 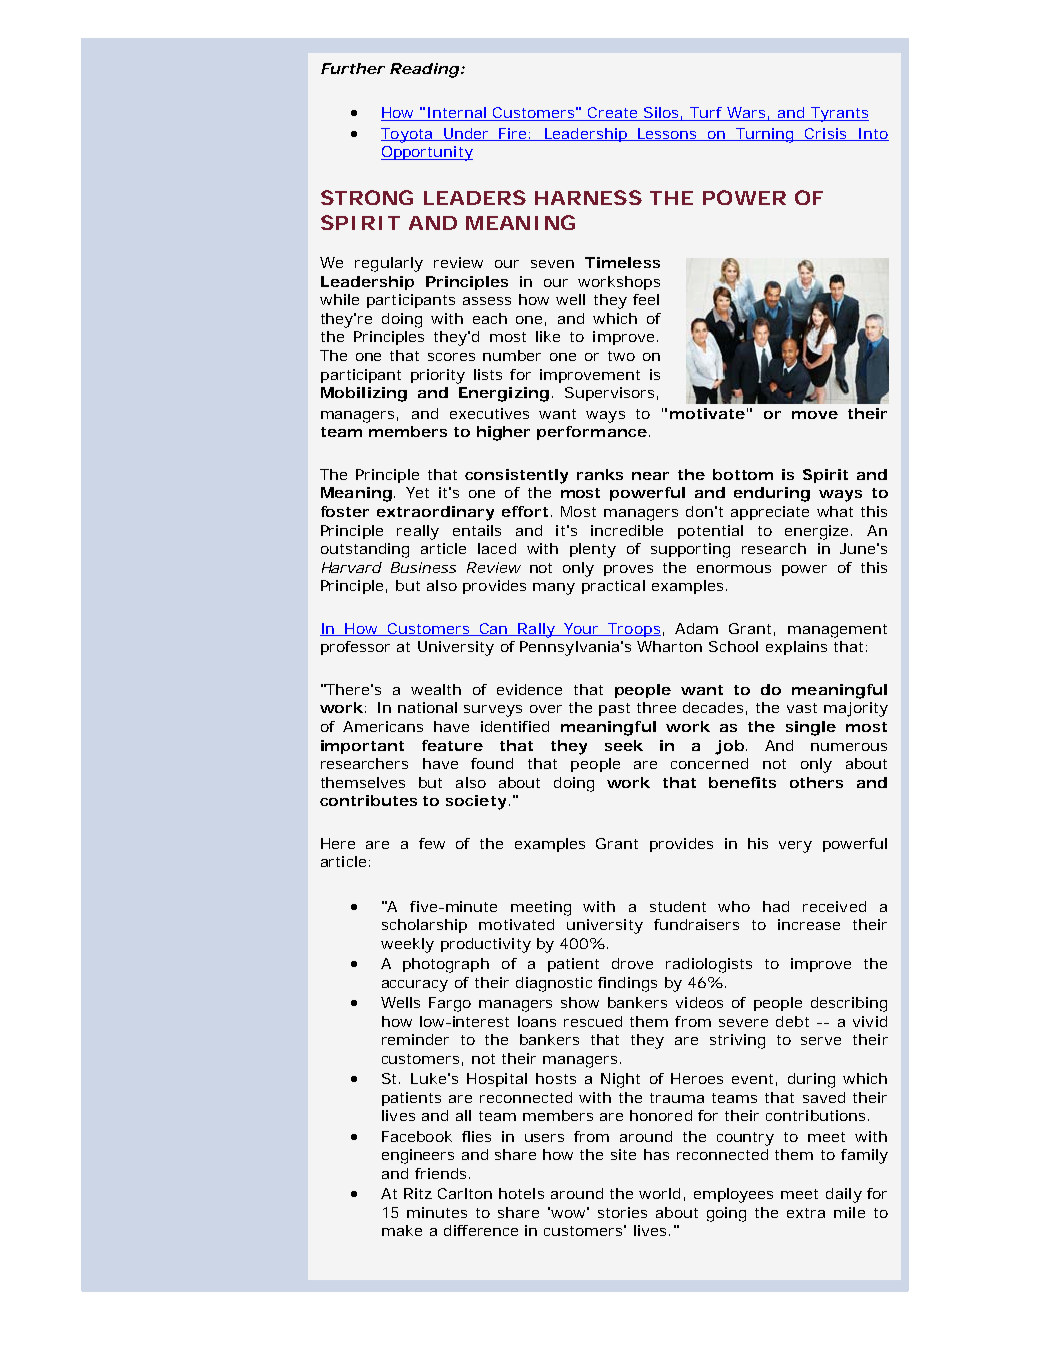 What do you see at coordinates (582, 629) in the screenshot?
I see `Your` at bounding box center [582, 629].
